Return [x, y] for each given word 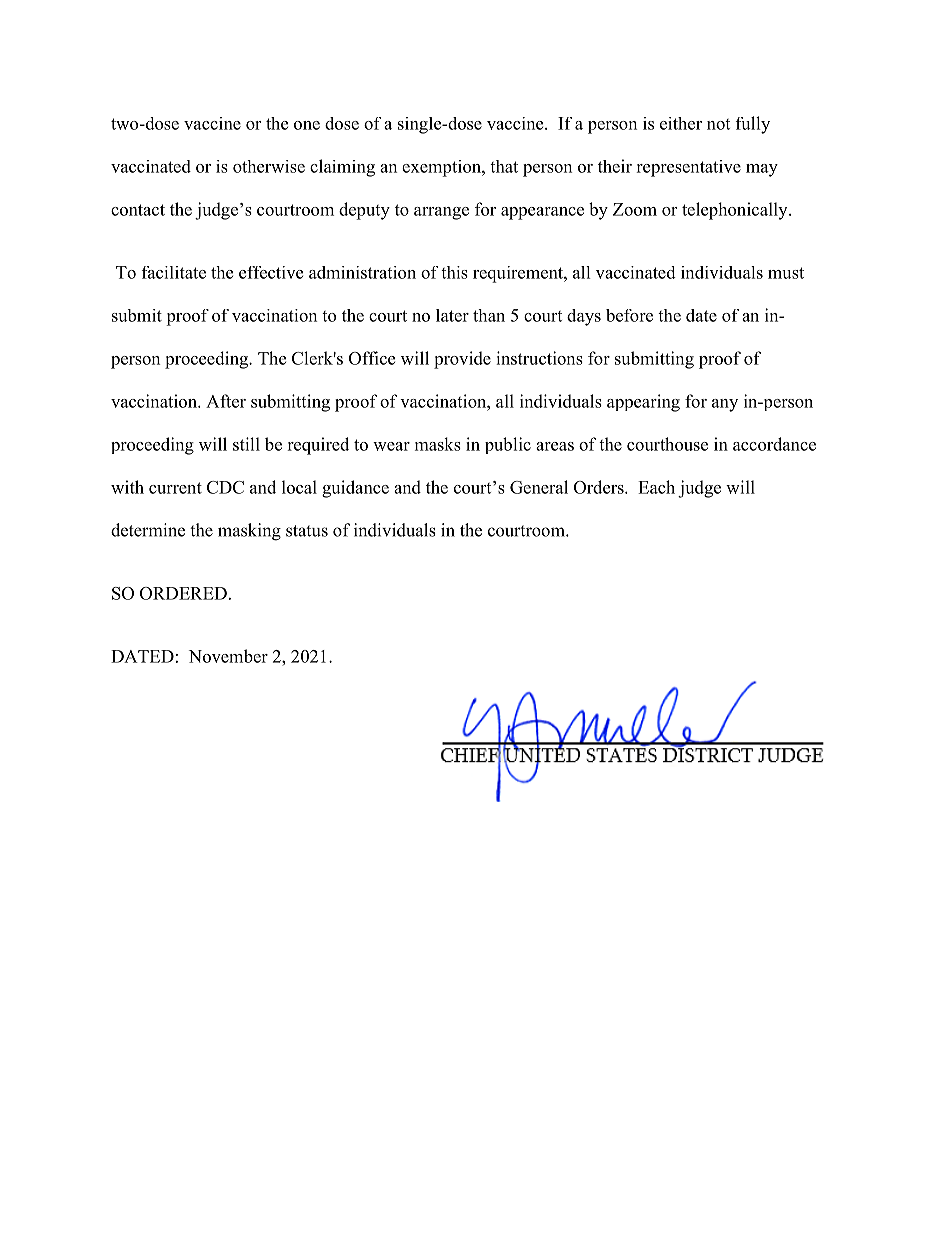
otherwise [269, 166]
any [725, 405]
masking [249, 532]
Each [656, 487]
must [786, 273]
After [226, 401]
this [454, 272]
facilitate [174, 272]
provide [462, 360]
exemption [442, 168]
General [539, 487]
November [228, 656]
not [718, 124]
